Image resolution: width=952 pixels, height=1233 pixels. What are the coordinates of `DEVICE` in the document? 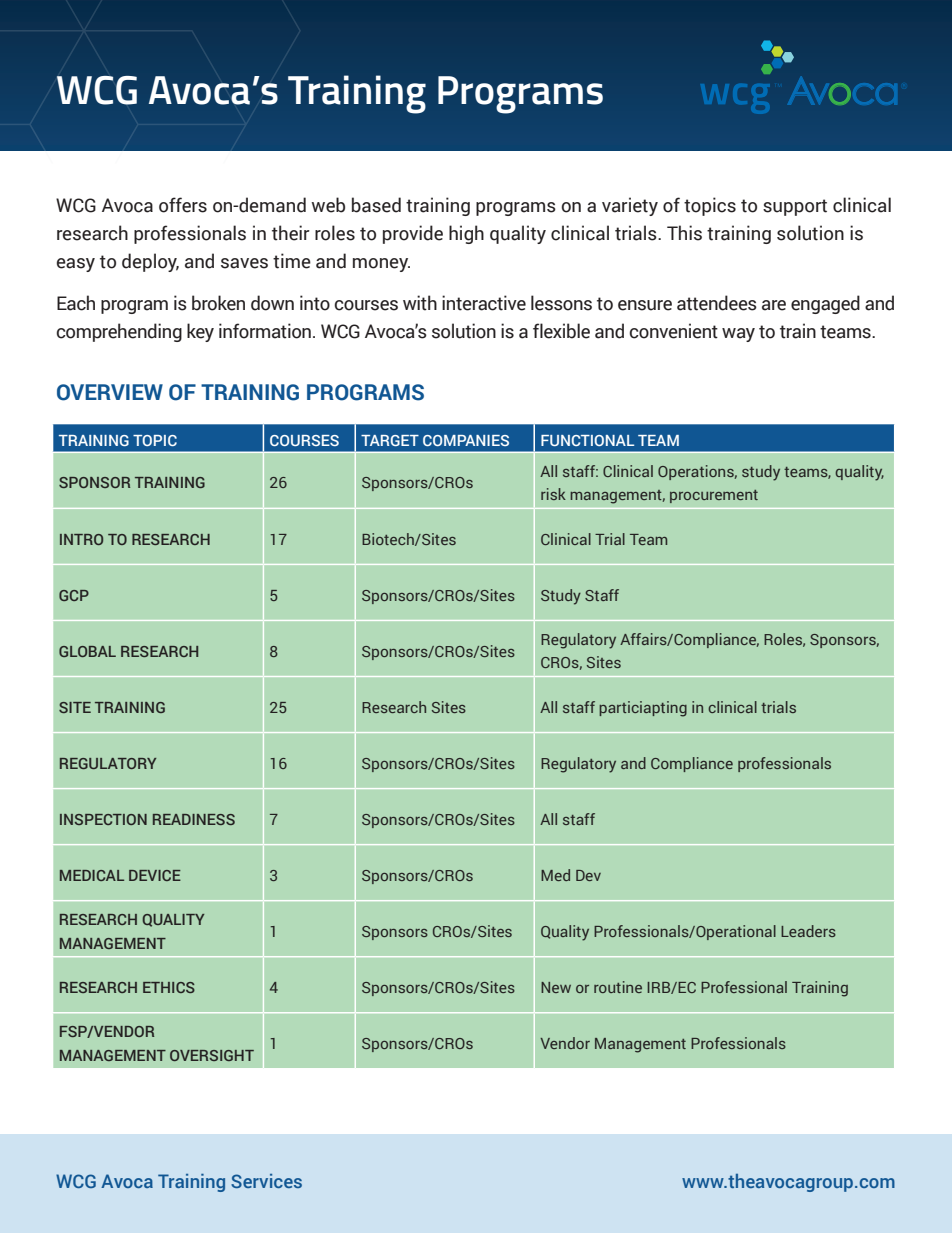 It's located at (155, 875).
